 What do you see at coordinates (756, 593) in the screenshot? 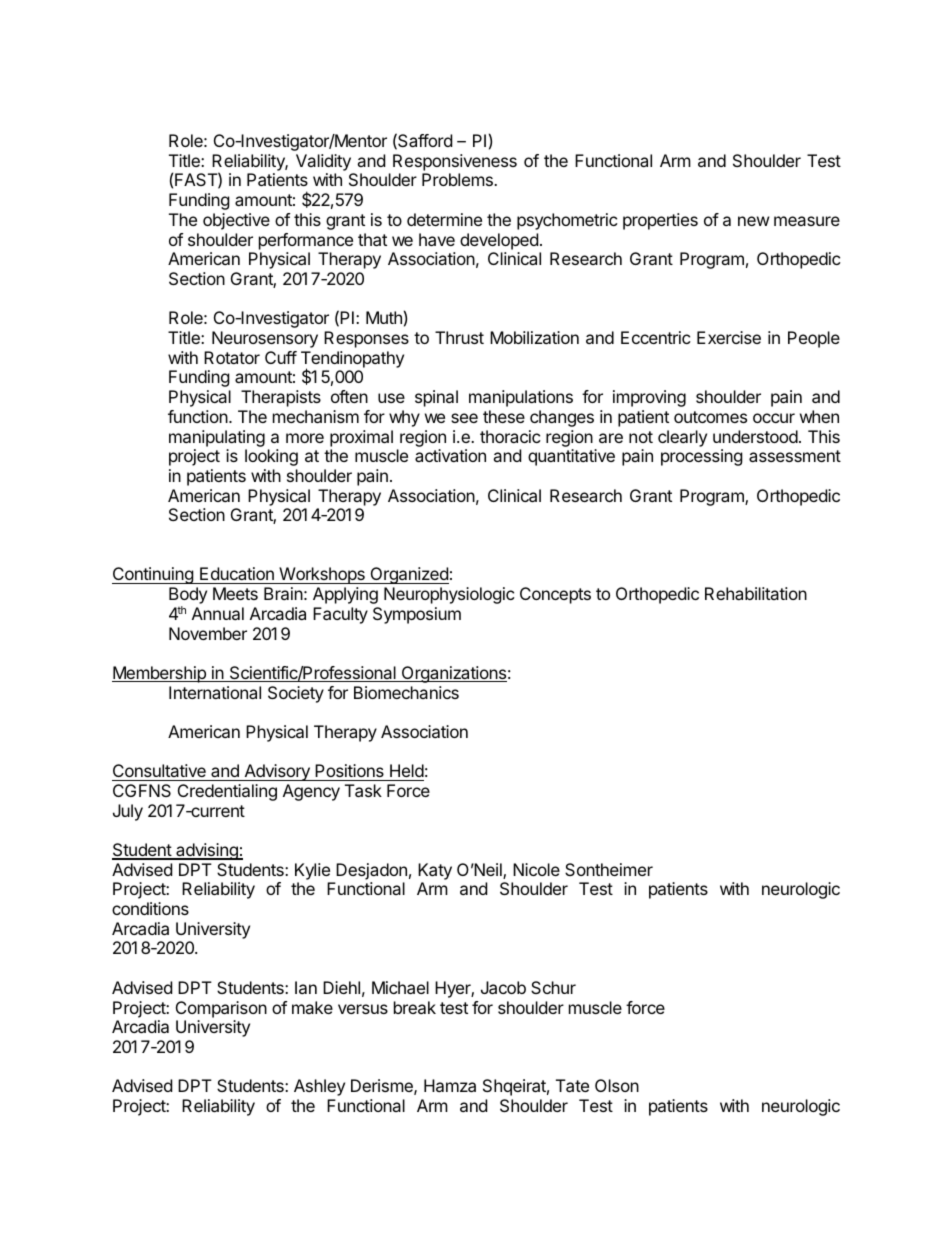
I see `Rehabilitation` at bounding box center [756, 593].
